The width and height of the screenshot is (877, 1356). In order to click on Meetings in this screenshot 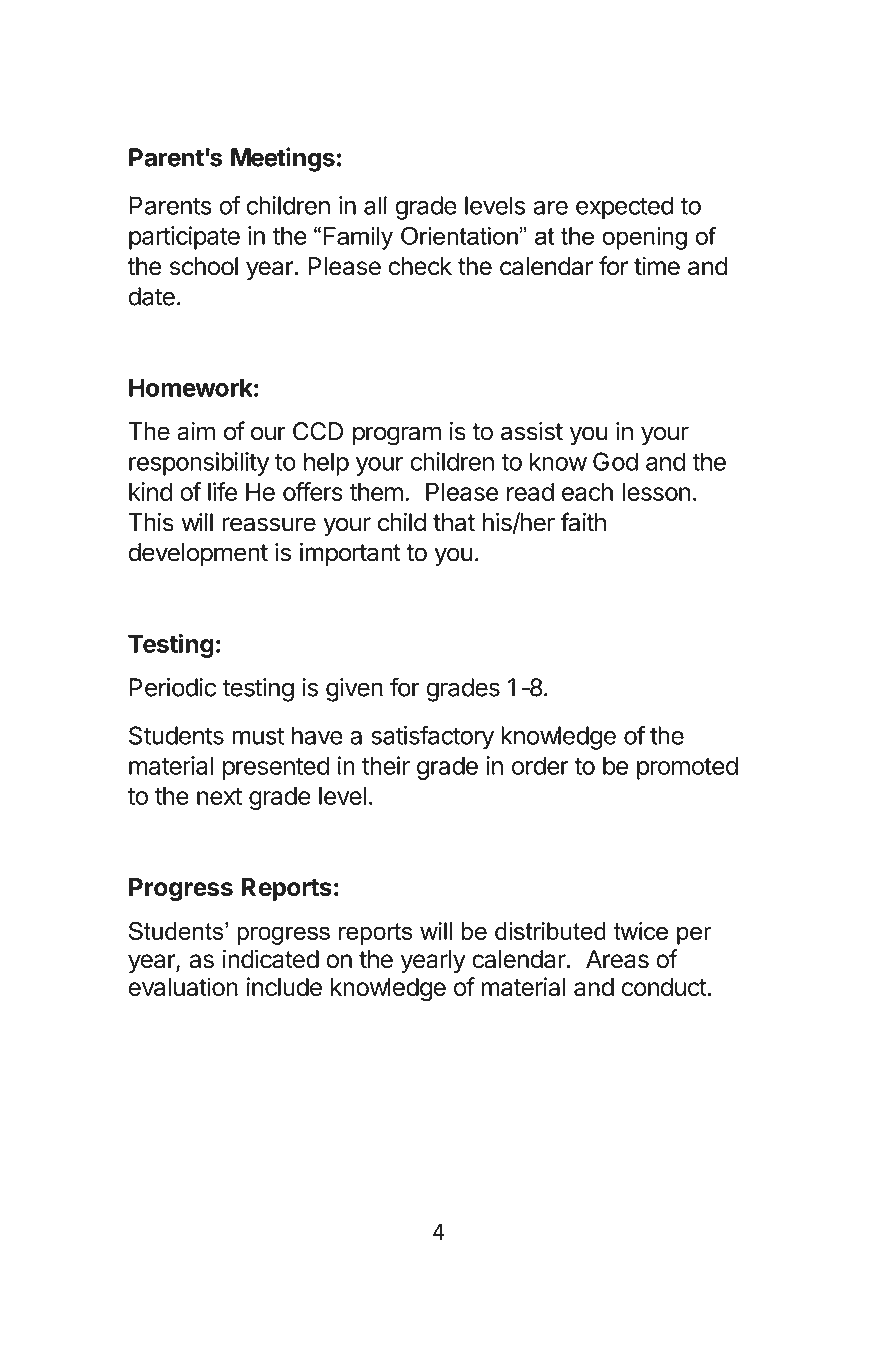, I will do `click(283, 159)`.
